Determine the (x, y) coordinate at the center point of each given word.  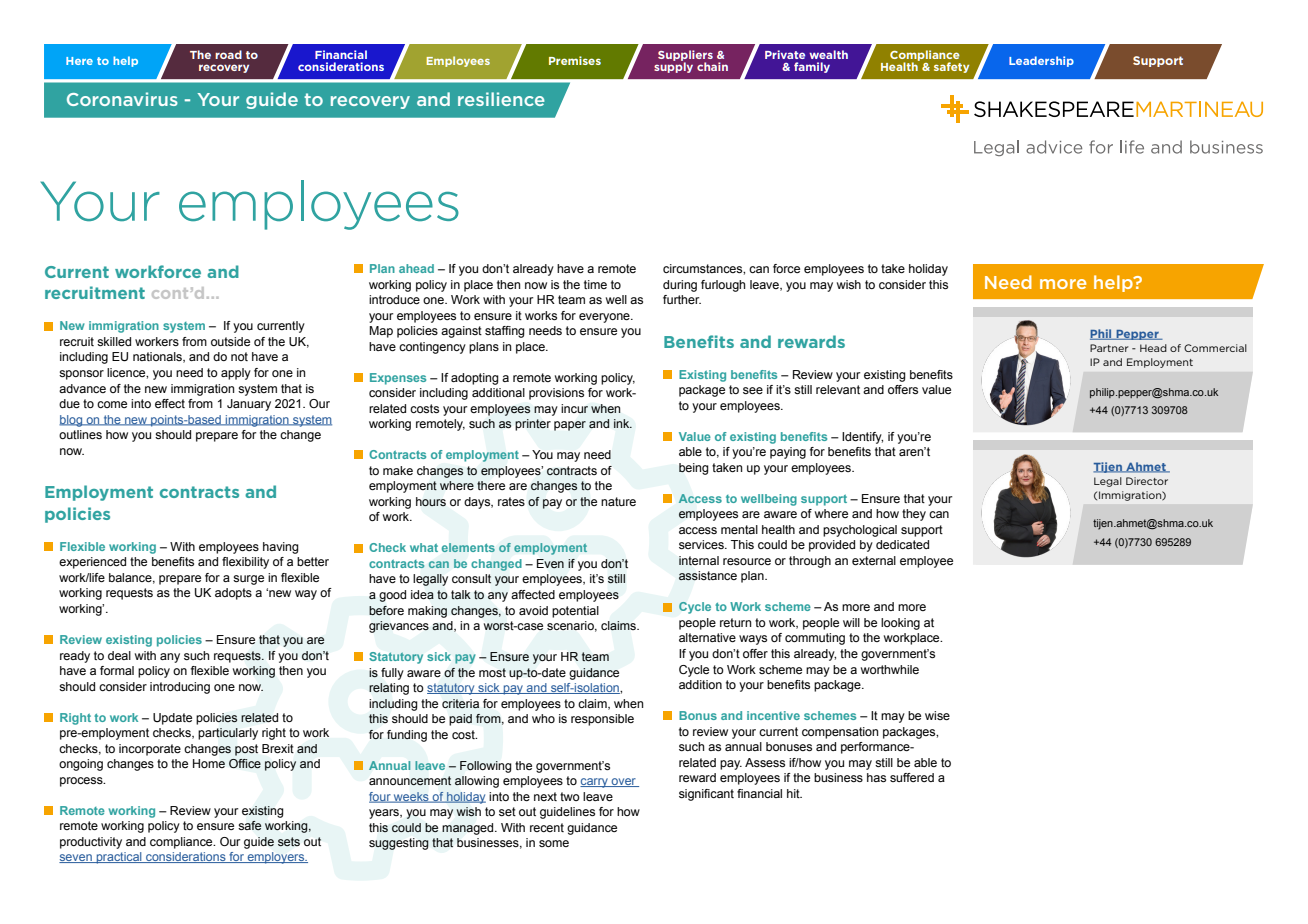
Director (1147, 481)
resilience (501, 99)
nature (618, 501)
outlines (80, 434)
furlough (723, 286)
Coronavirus (122, 99)
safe (250, 826)
